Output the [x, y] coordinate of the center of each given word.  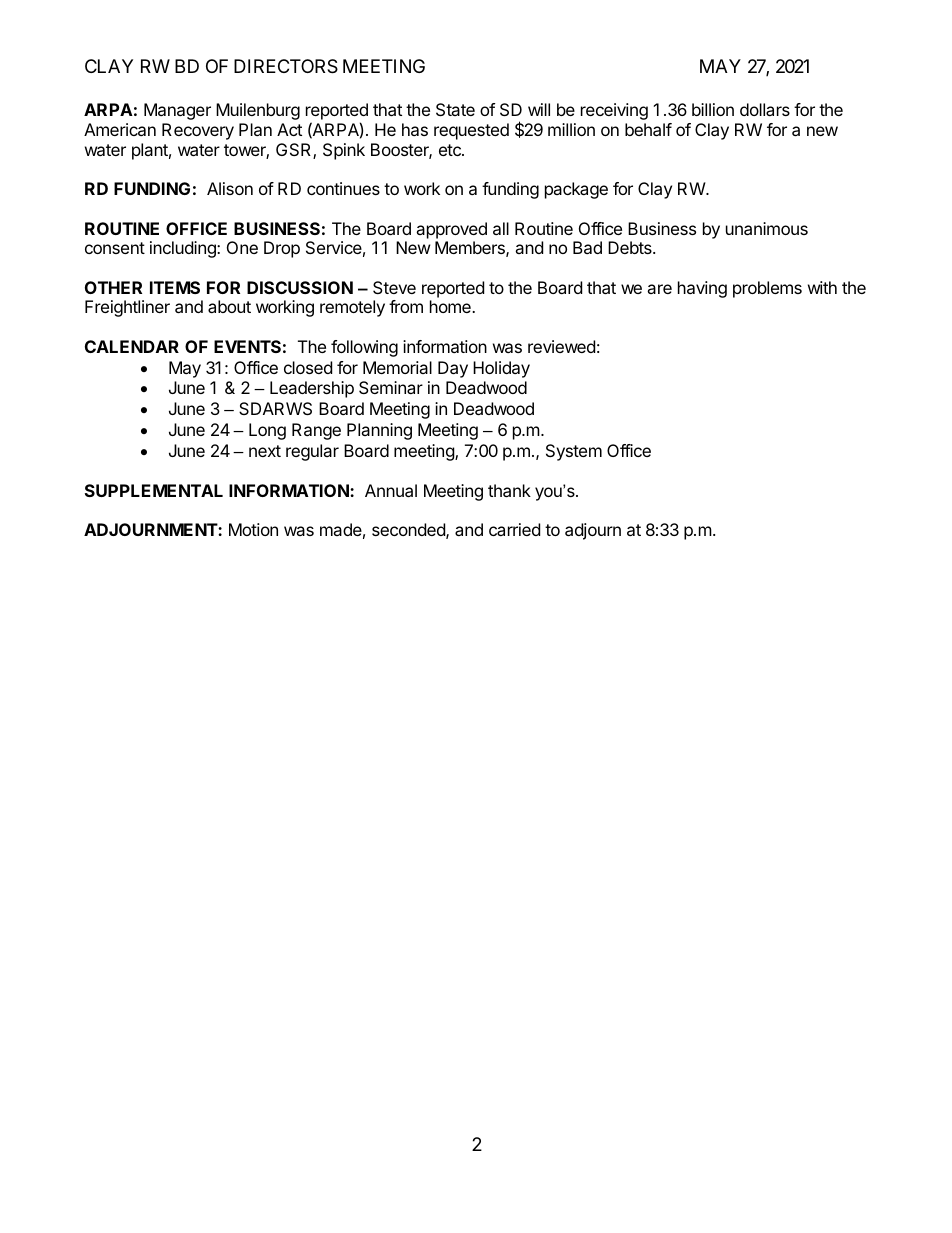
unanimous [767, 228]
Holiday [501, 369]
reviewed [561, 346]
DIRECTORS [286, 66]
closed [308, 367]
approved [451, 230]
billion [713, 109]
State [455, 109]
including [184, 249]
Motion [253, 529]
